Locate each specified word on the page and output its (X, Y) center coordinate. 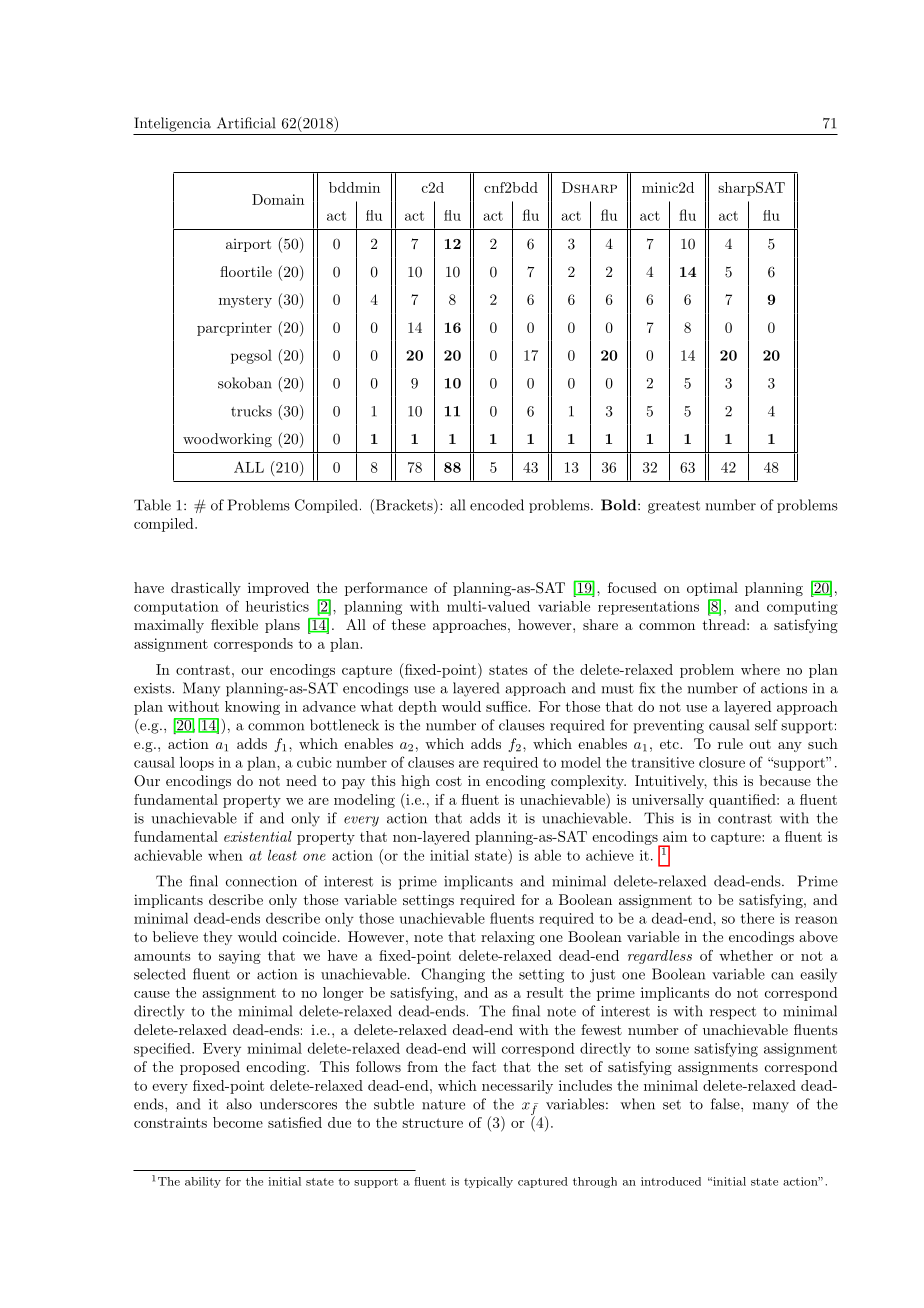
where (760, 669)
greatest (674, 507)
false (726, 1104)
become (238, 1122)
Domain (278, 199)
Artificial (246, 123)
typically (488, 1182)
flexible (234, 624)
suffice (507, 706)
